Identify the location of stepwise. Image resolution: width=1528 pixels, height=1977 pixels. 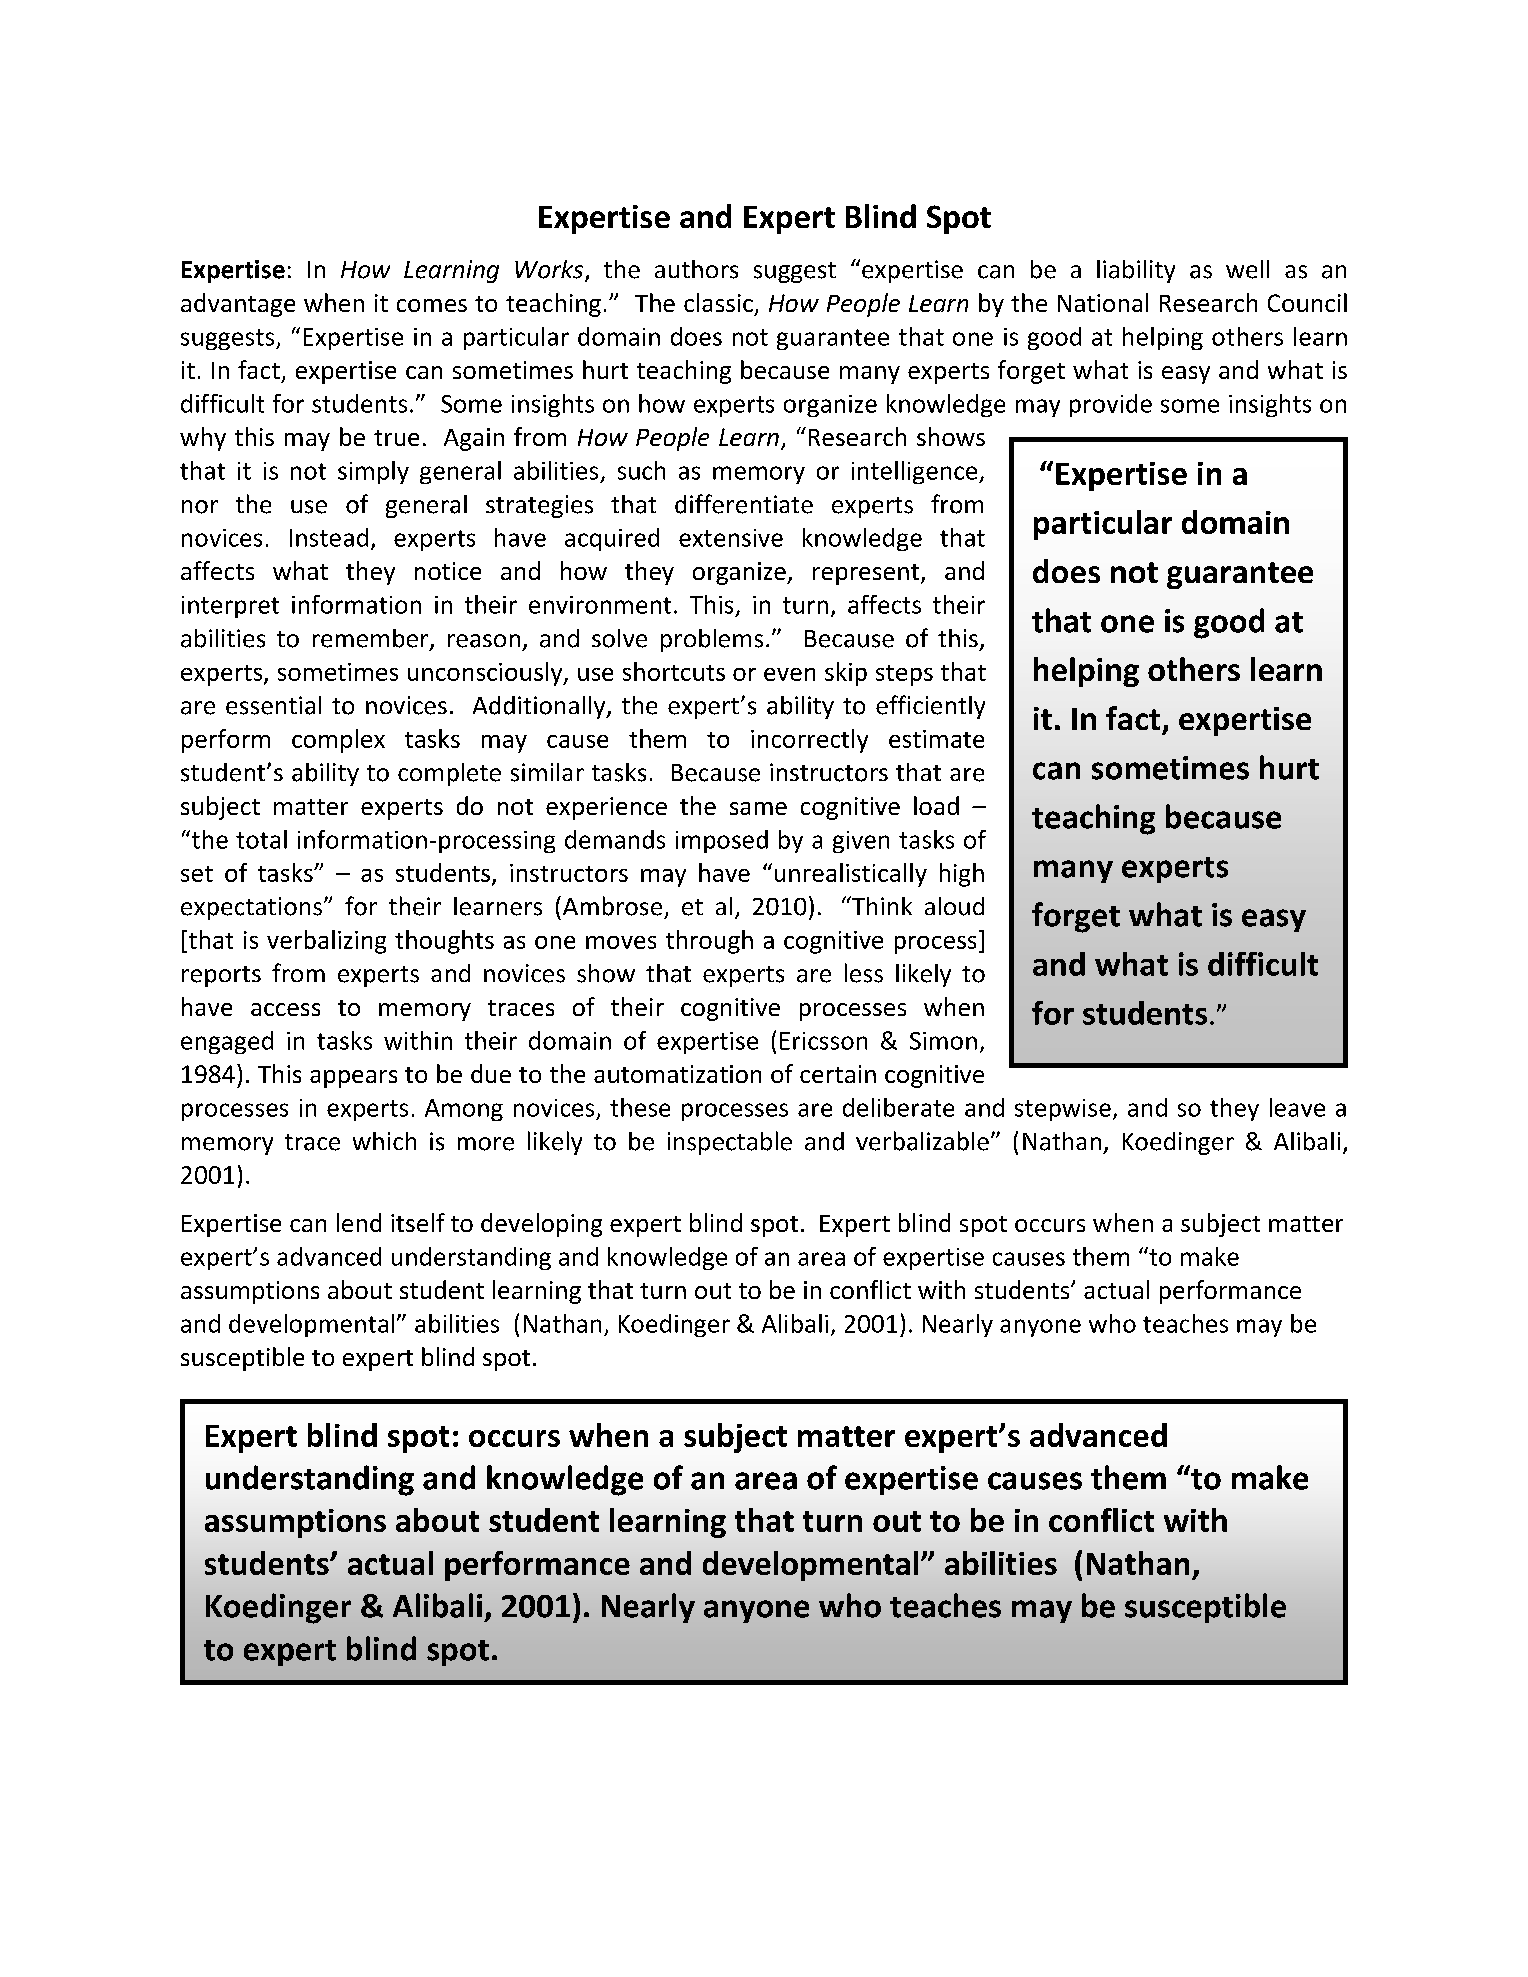
(1063, 1110).
